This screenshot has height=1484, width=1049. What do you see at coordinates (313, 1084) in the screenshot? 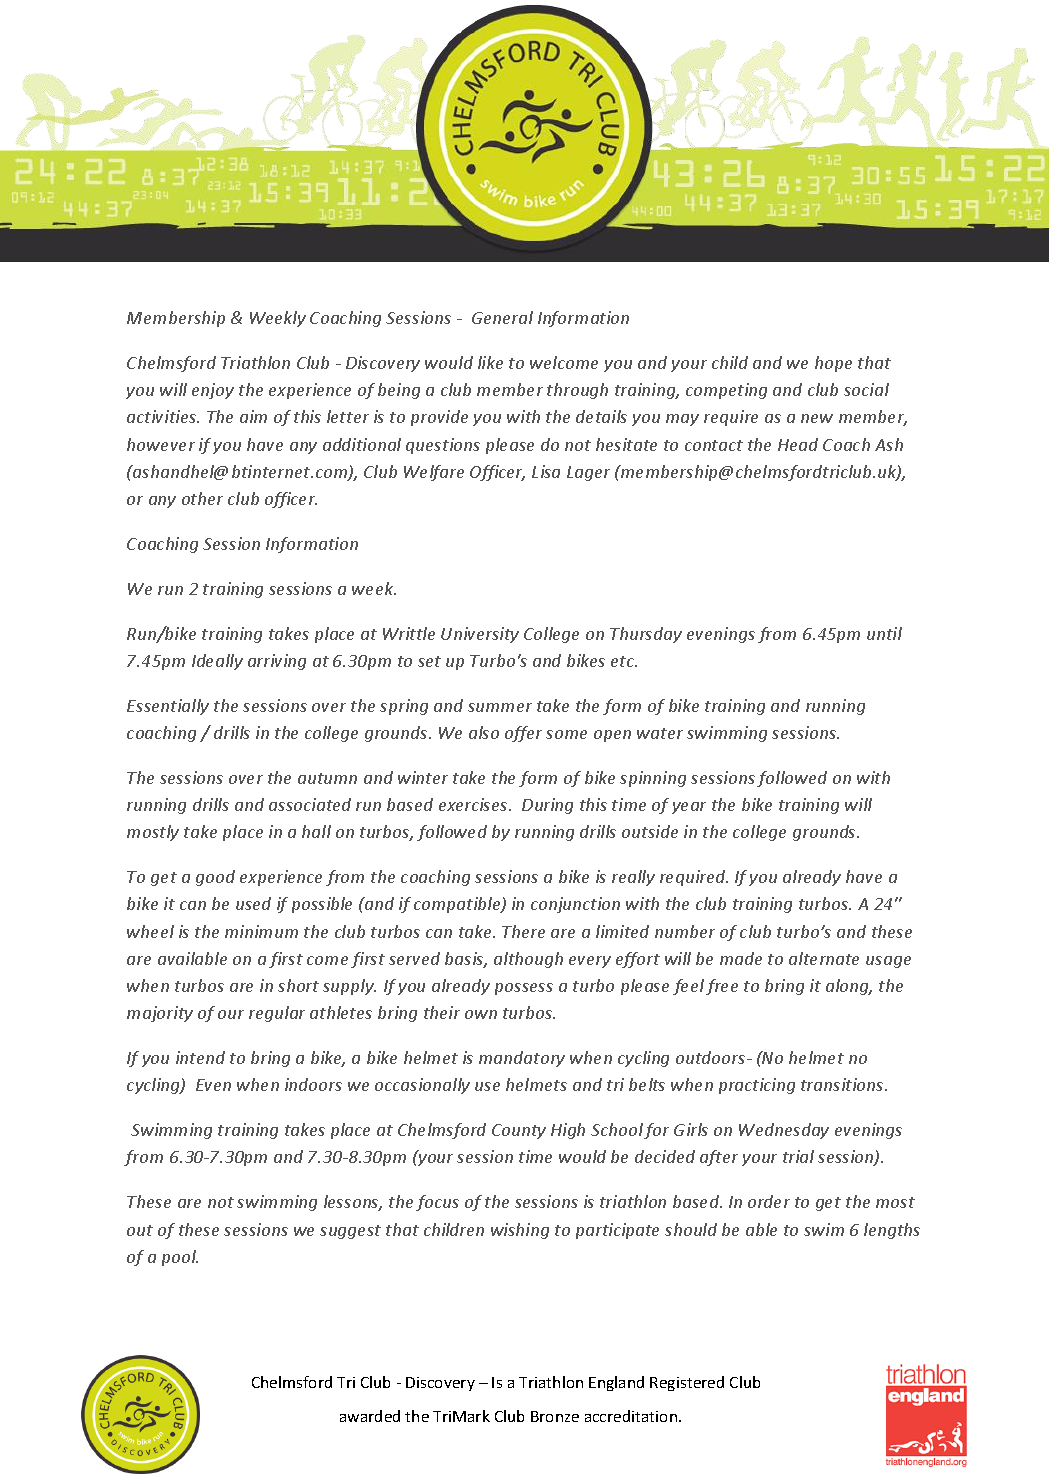
I see `indoors` at bounding box center [313, 1084].
